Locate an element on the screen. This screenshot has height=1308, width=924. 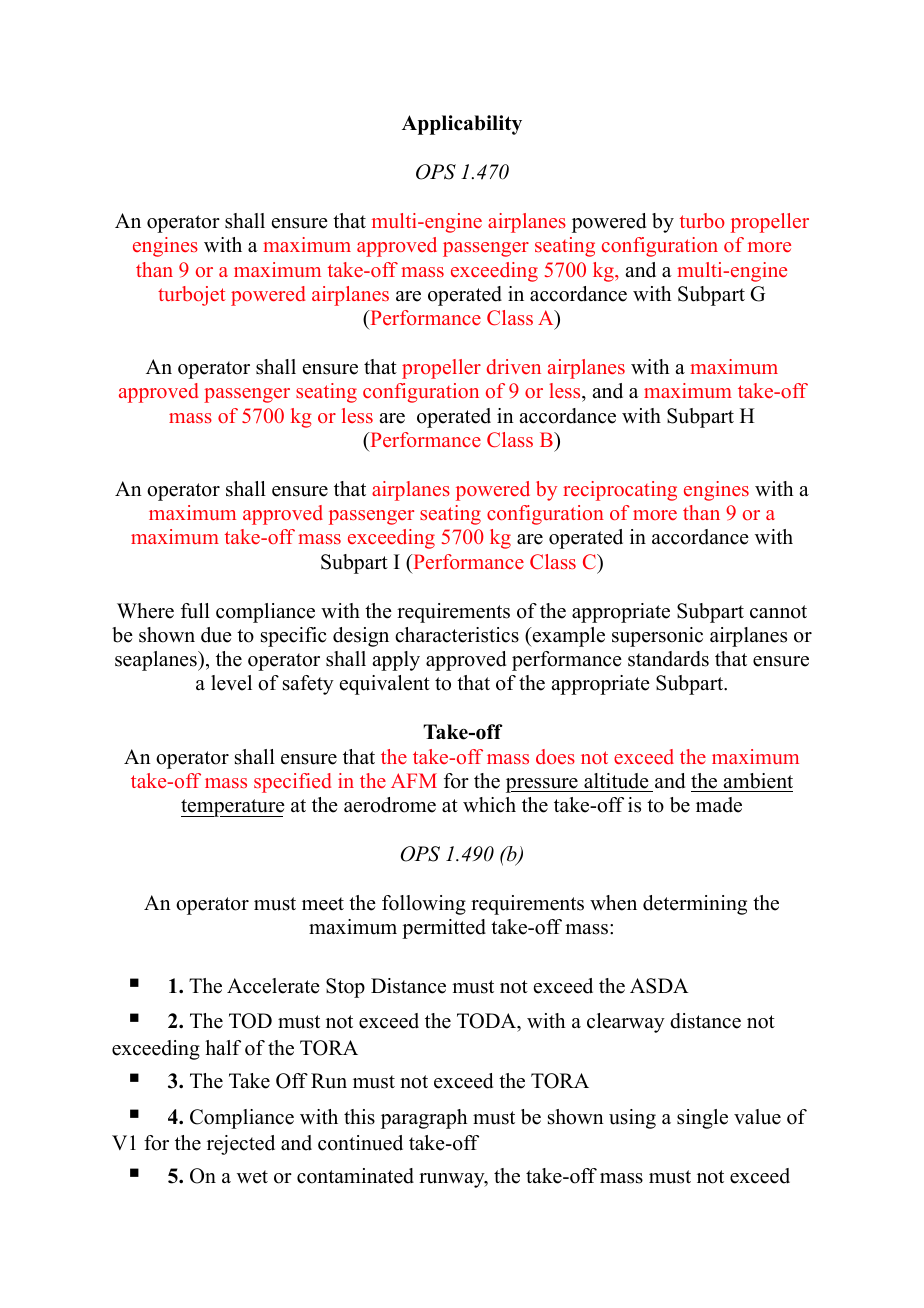
driven is located at coordinates (514, 366).
